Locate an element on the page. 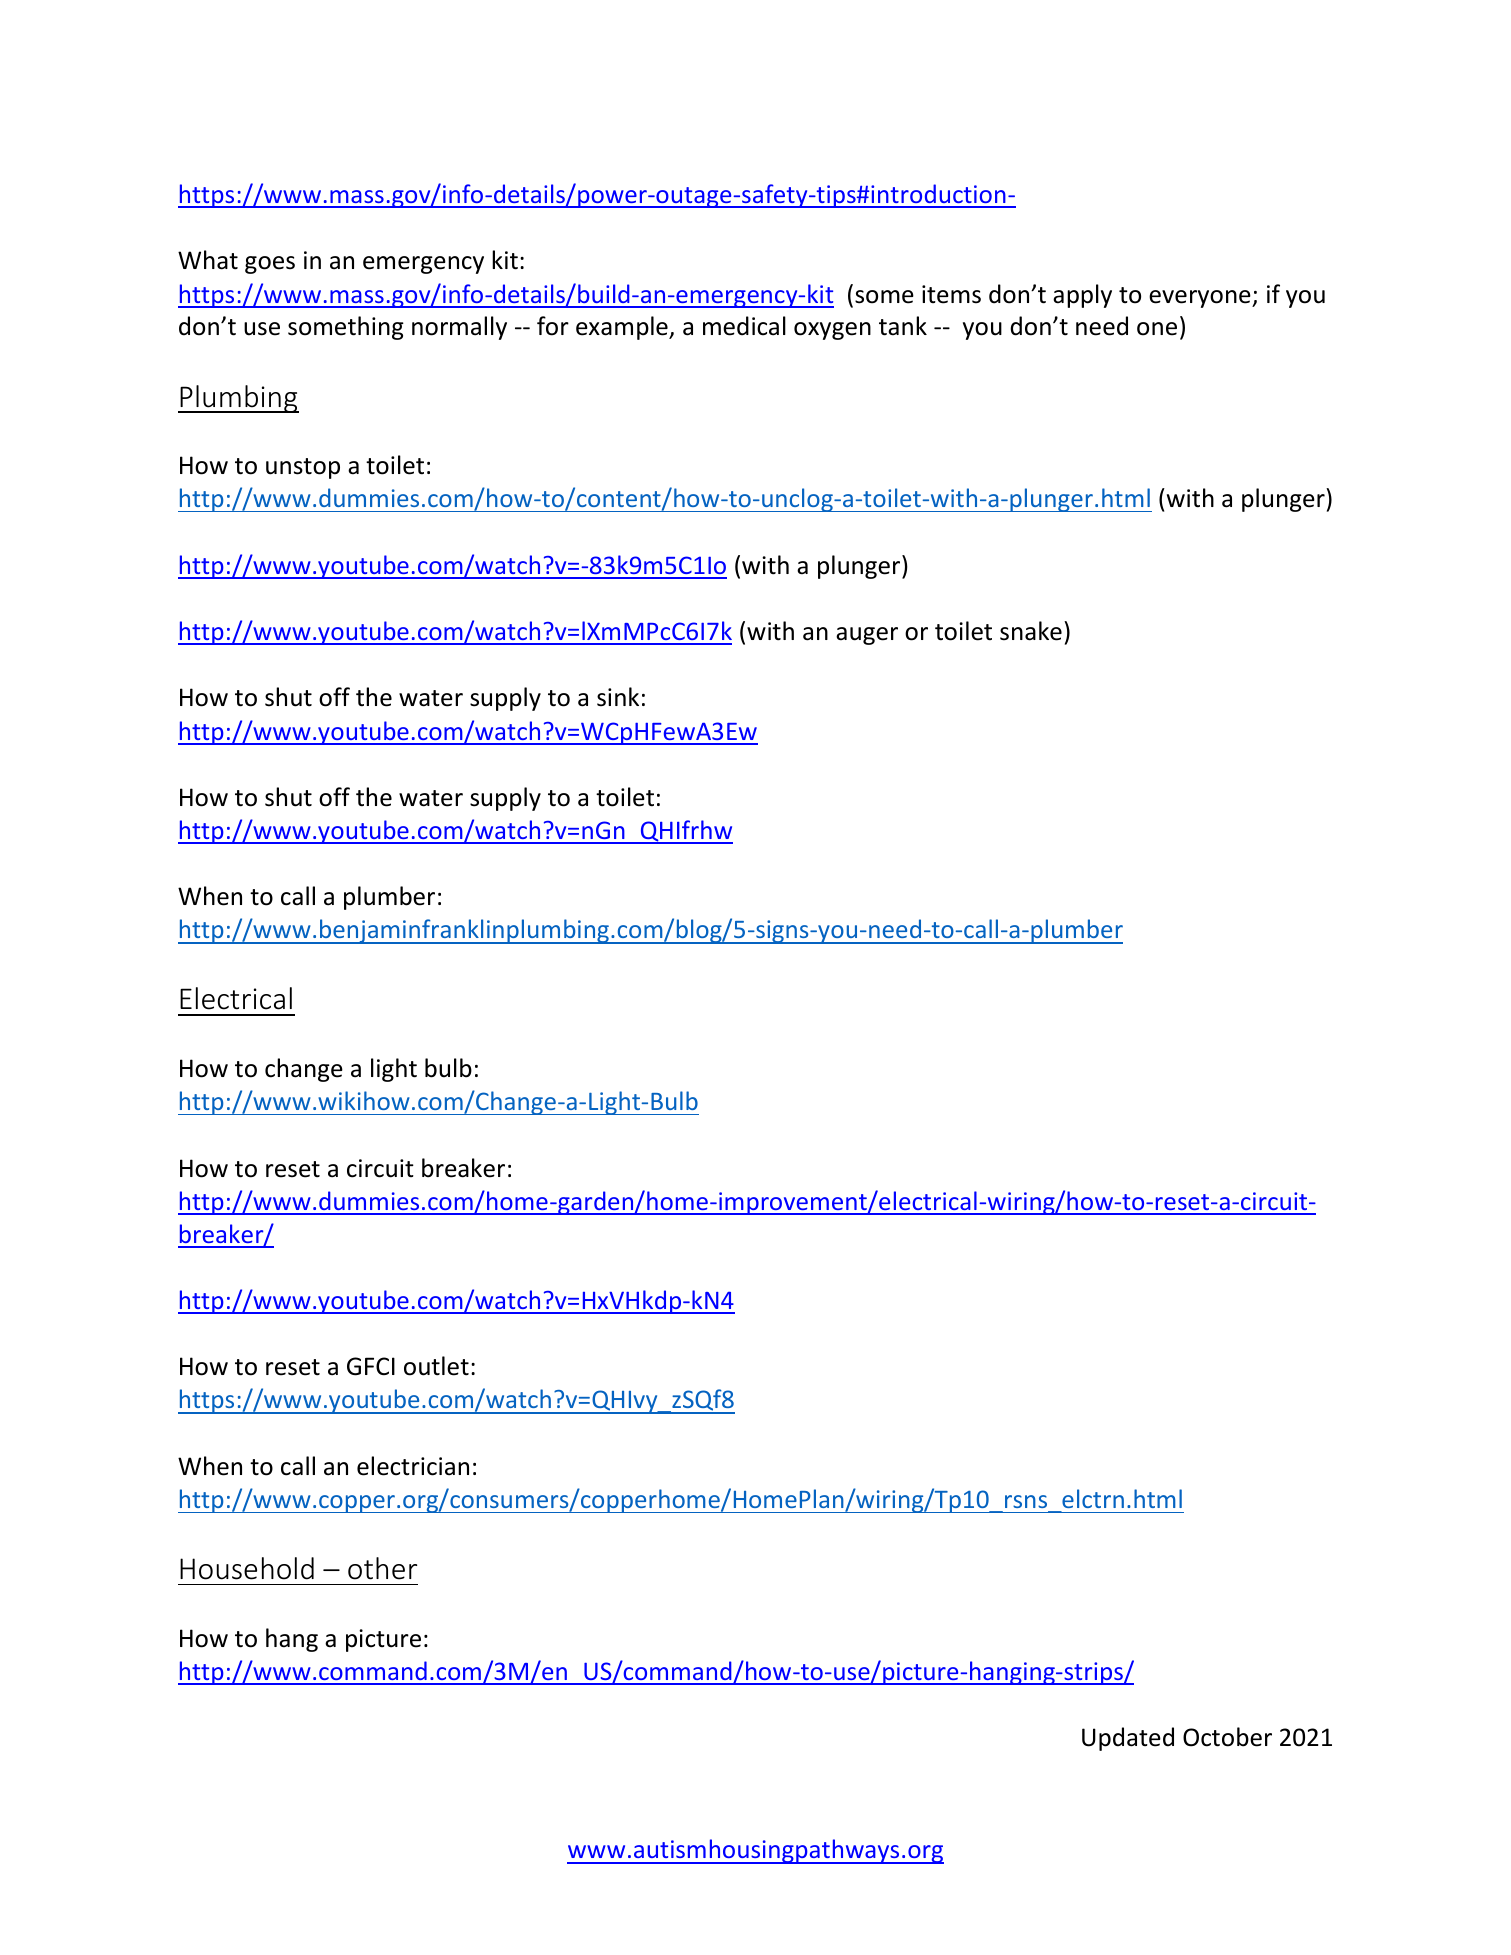  medical is located at coordinates (744, 326).
